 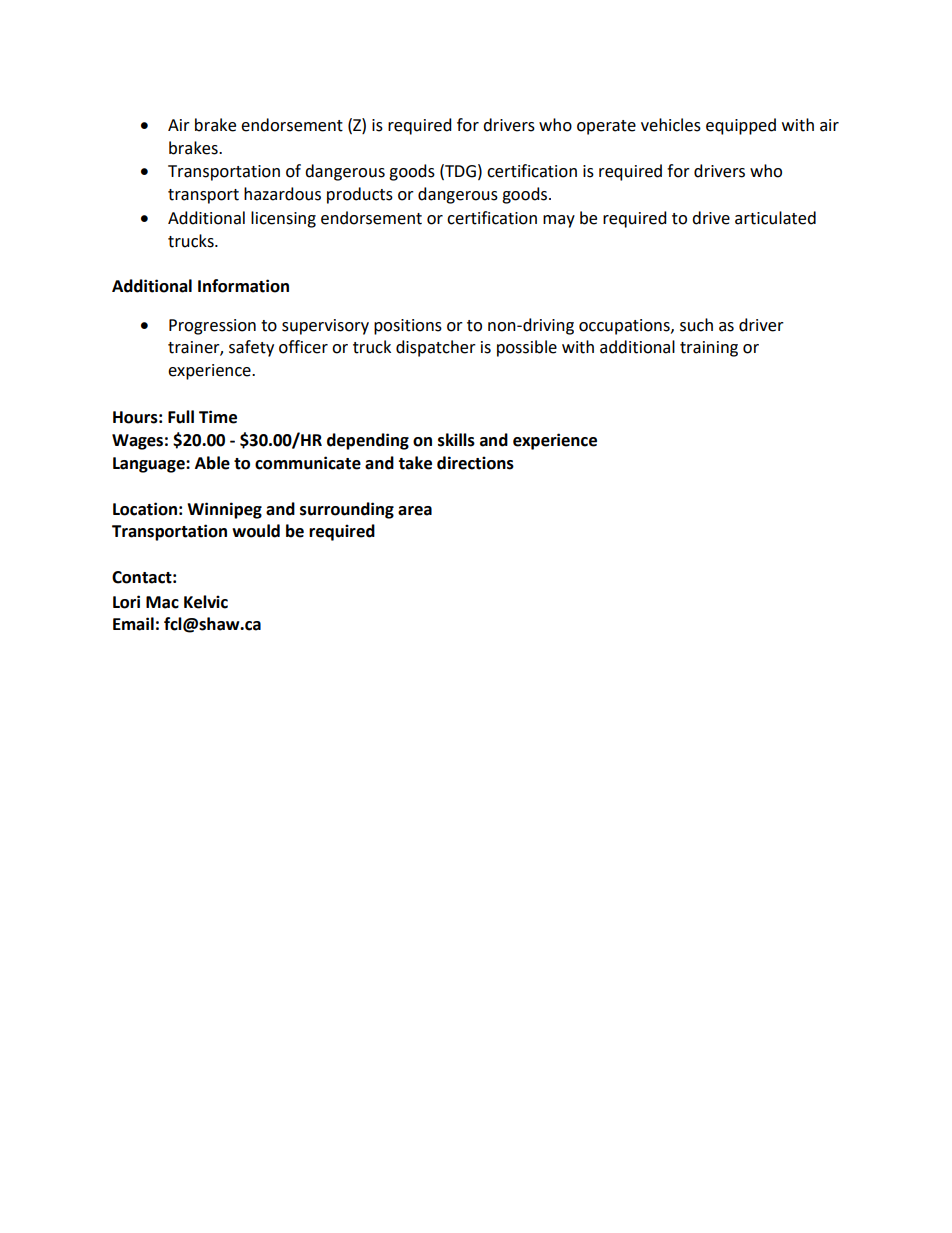 I want to click on dispatcher, so click(x=436, y=348).
